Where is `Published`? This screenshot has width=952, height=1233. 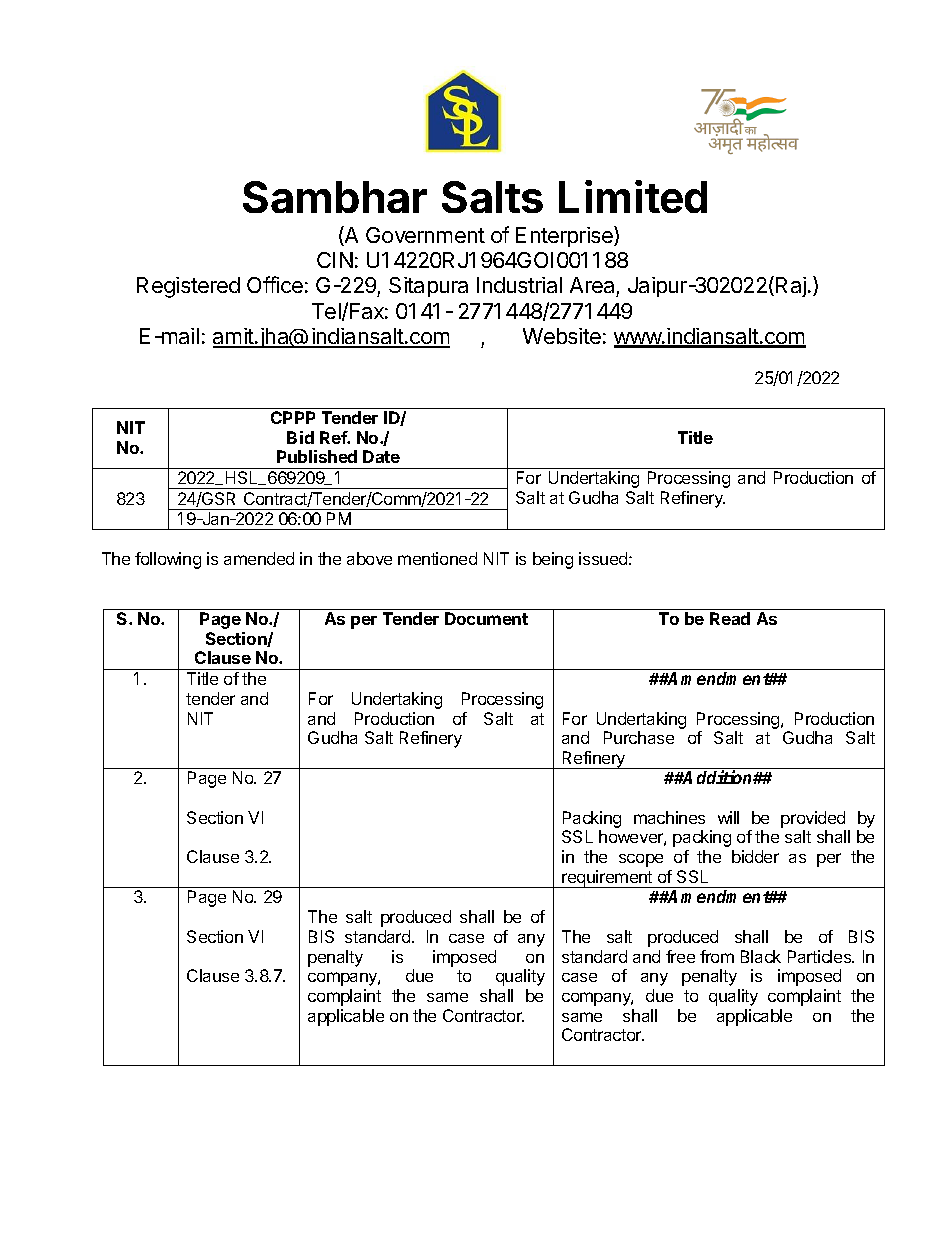 Published is located at coordinates (317, 456).
